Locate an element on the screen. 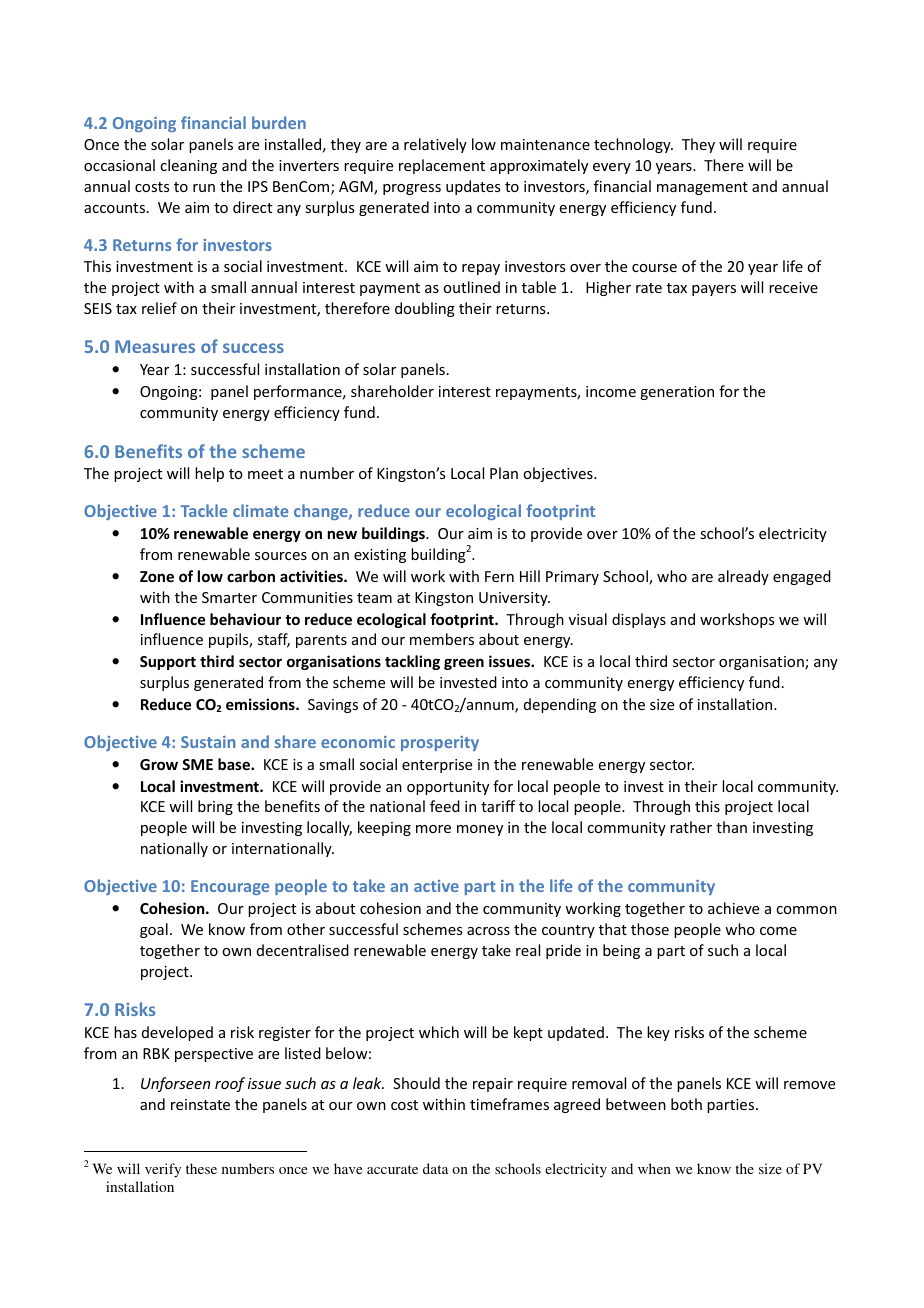  Support is located at coordinates (168, 663).
